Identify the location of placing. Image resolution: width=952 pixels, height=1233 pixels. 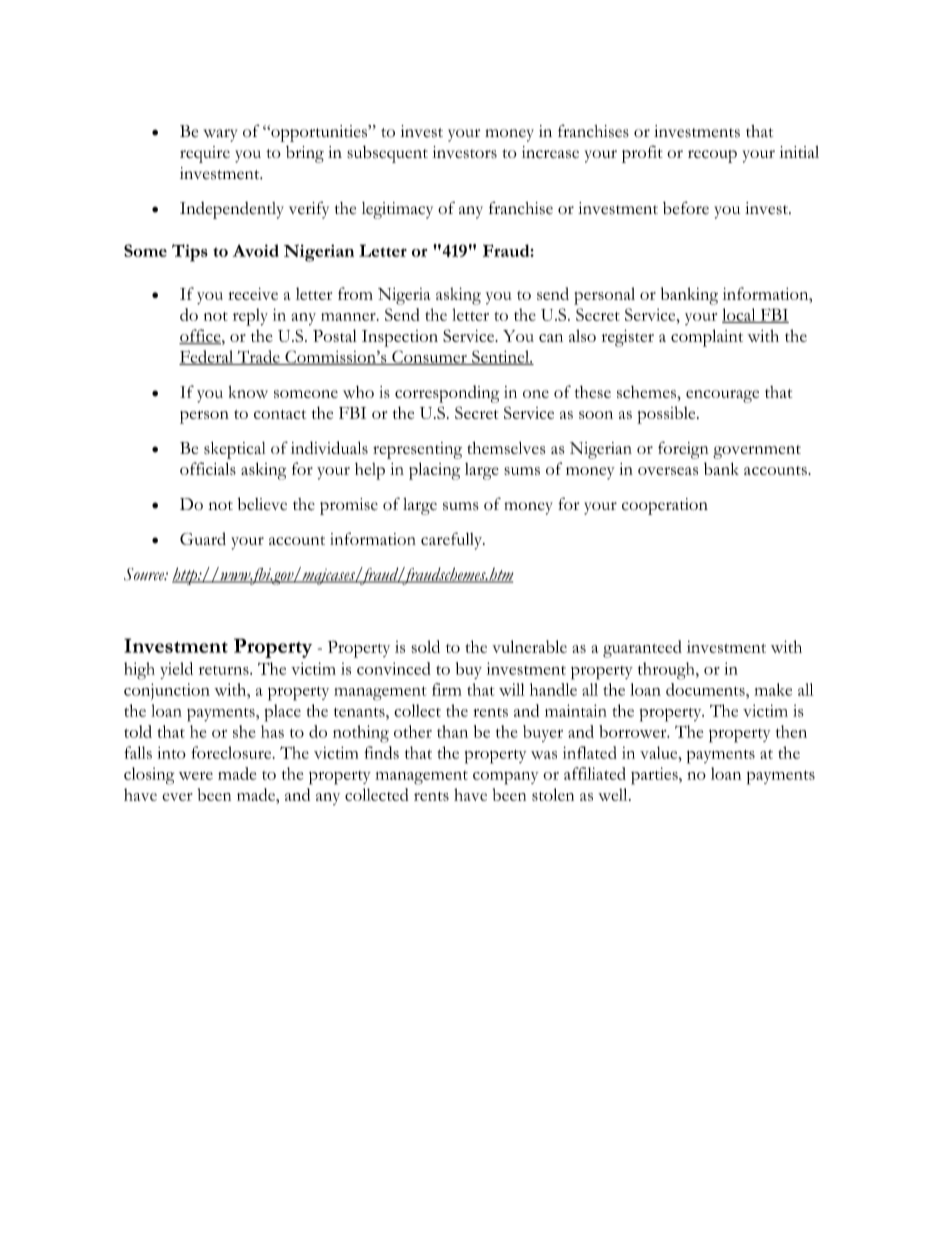
(434, 471).
